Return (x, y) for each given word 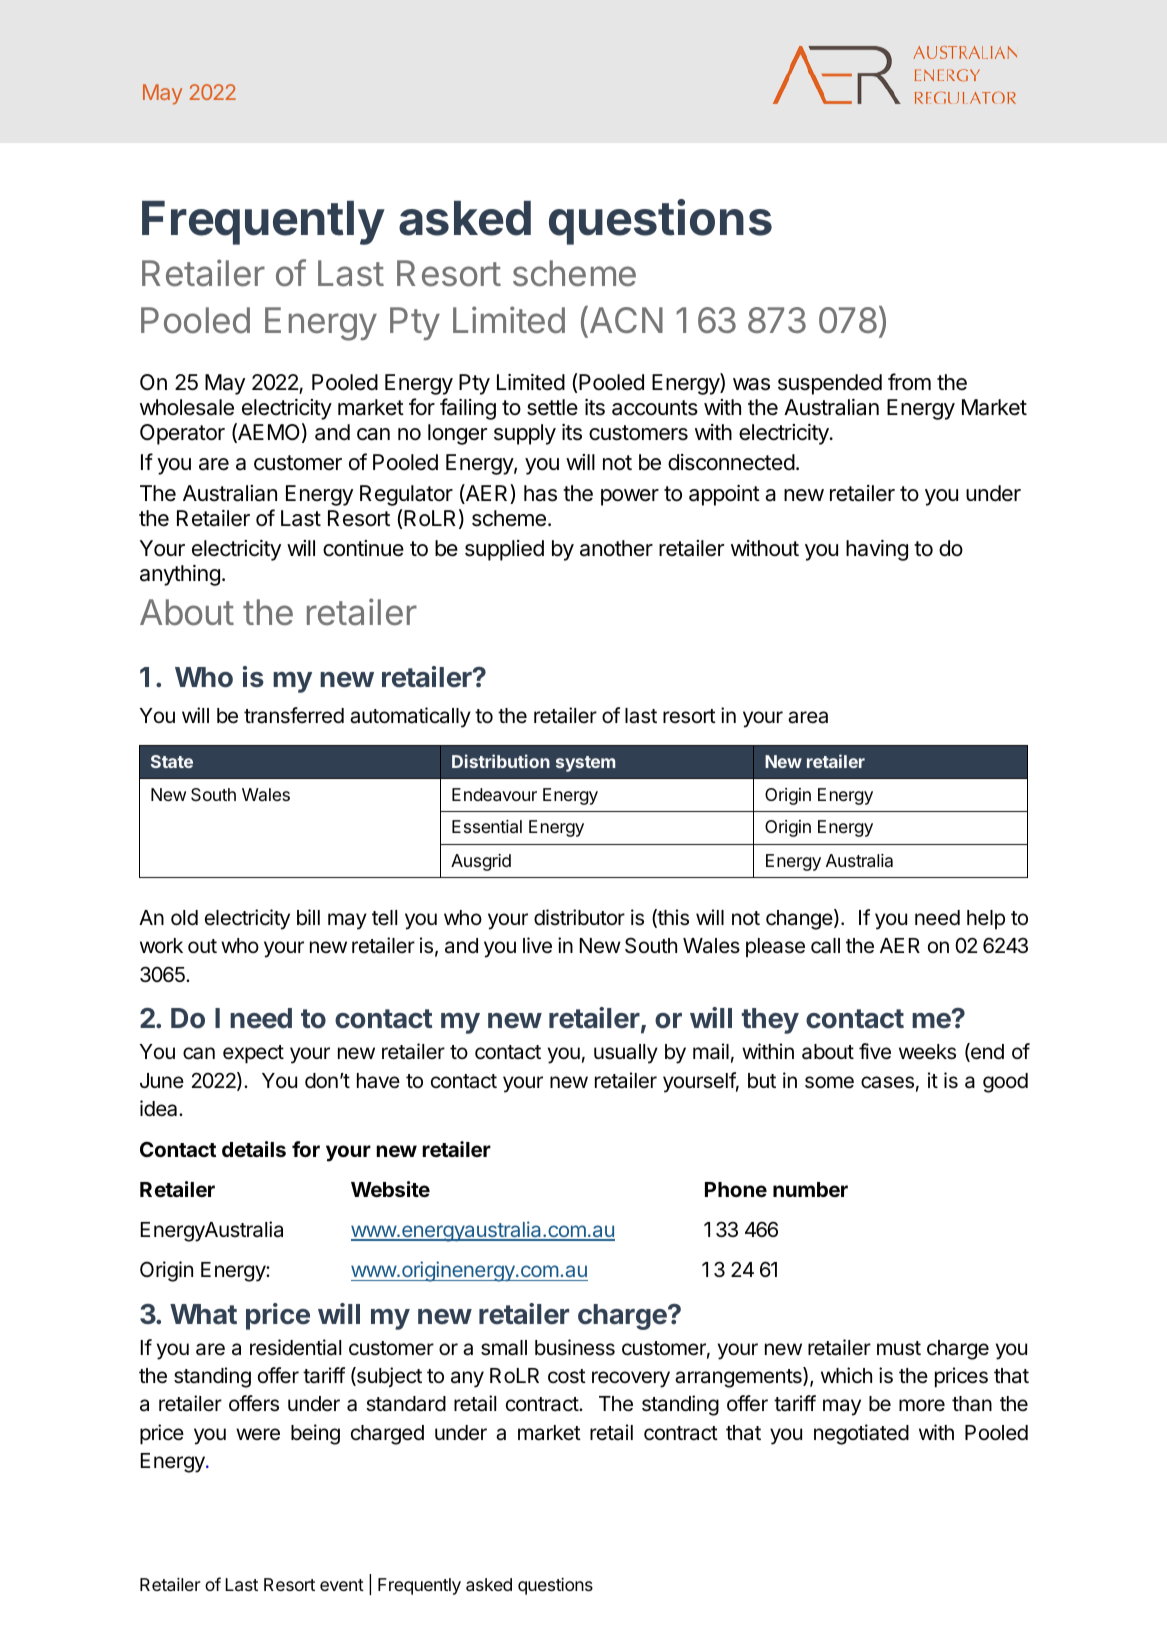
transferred (294, 715)
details (254, 1149)
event (342, 1585)
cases (887, 1082)
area (808, 717)
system (585, 764)
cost (567, 1376)
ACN (626, 320)
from (909, 382)
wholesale (187, 407)
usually (626, 1054)
